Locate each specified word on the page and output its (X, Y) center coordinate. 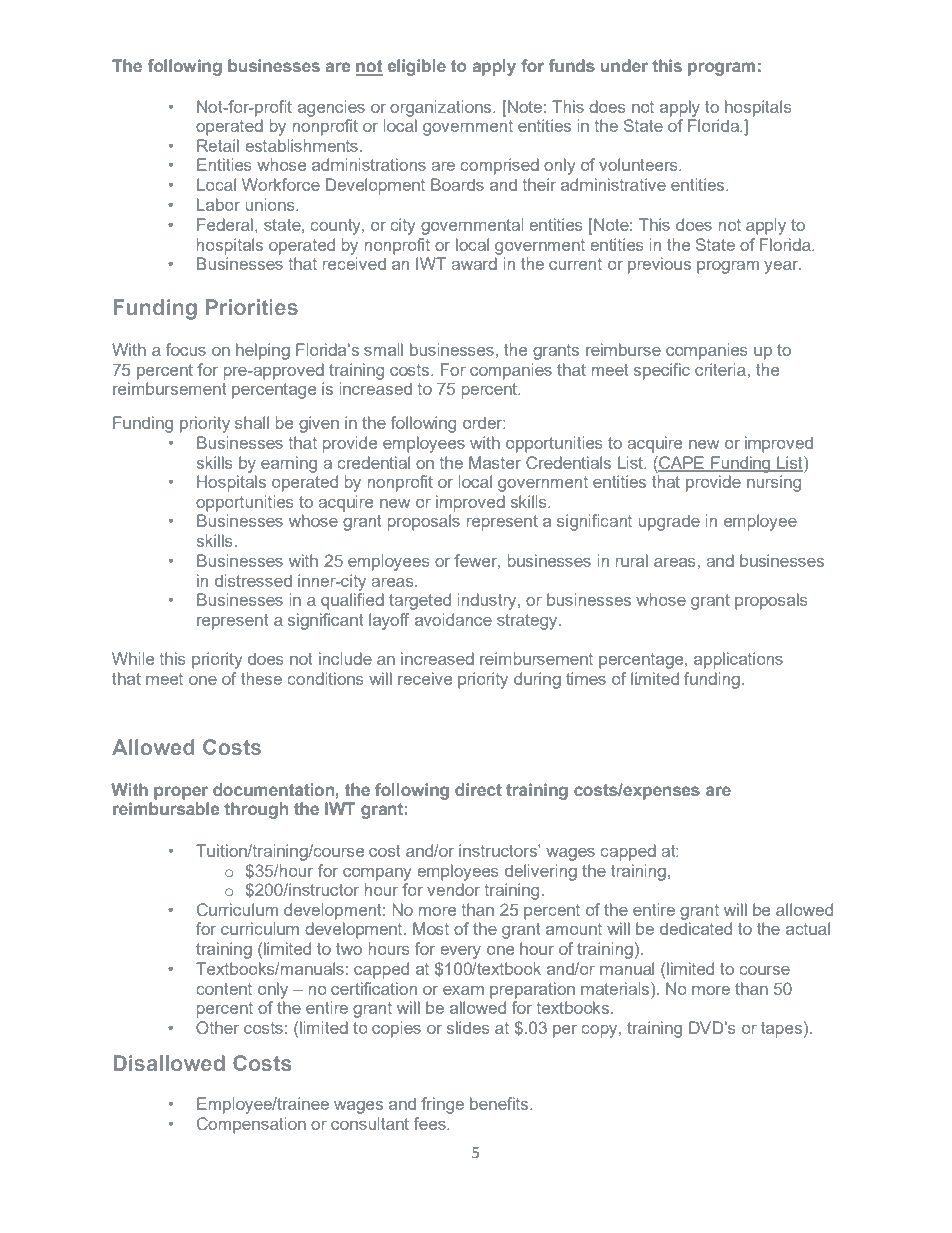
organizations (442, 108)
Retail (218, 145)
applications (738, 660)
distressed (253, 580)
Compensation (251, 1125)
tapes (781, 1030)
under (624, 65)
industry (488, 601)
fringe (442, 1105)
